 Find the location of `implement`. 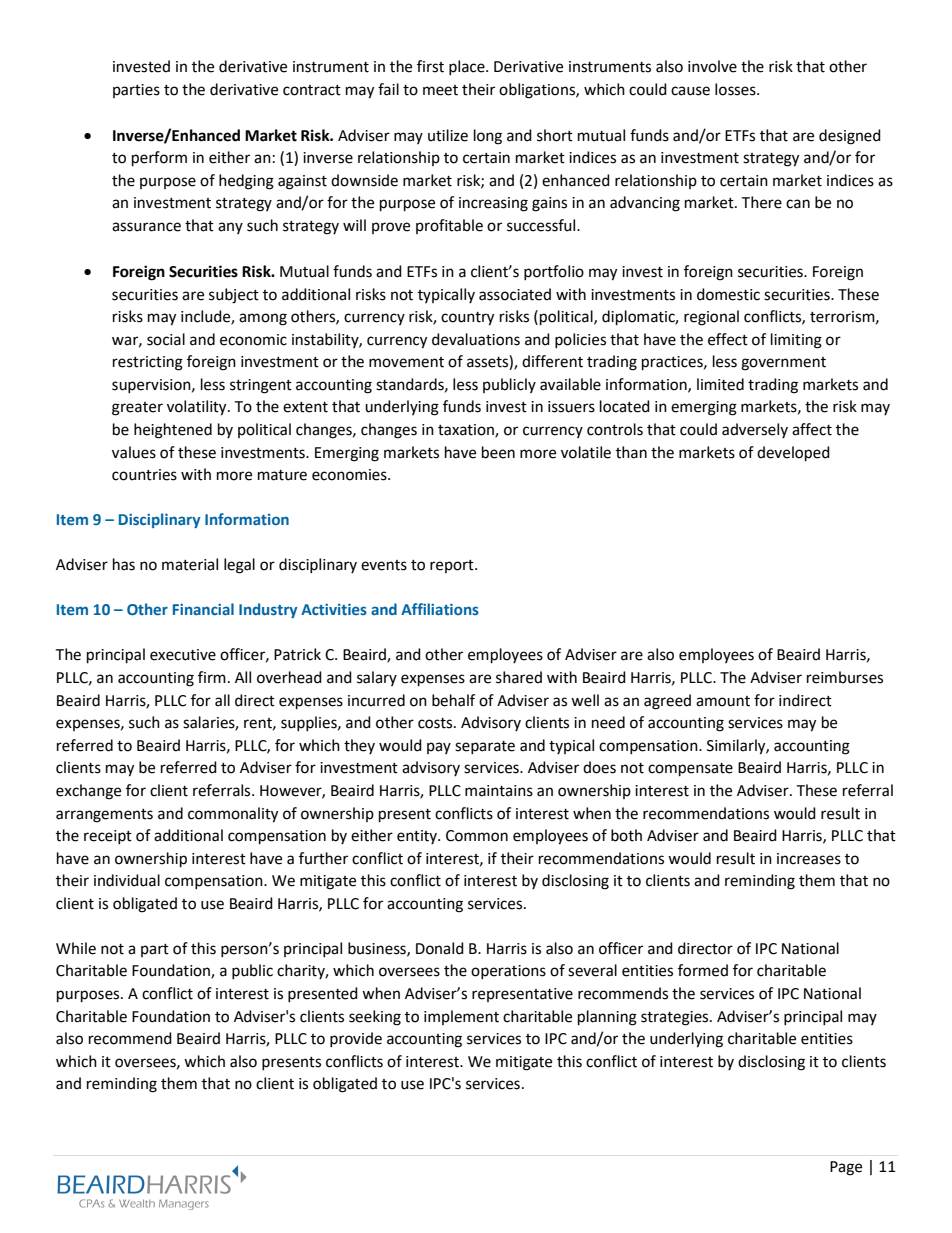

implement is located at coordinates (461, 1017).
